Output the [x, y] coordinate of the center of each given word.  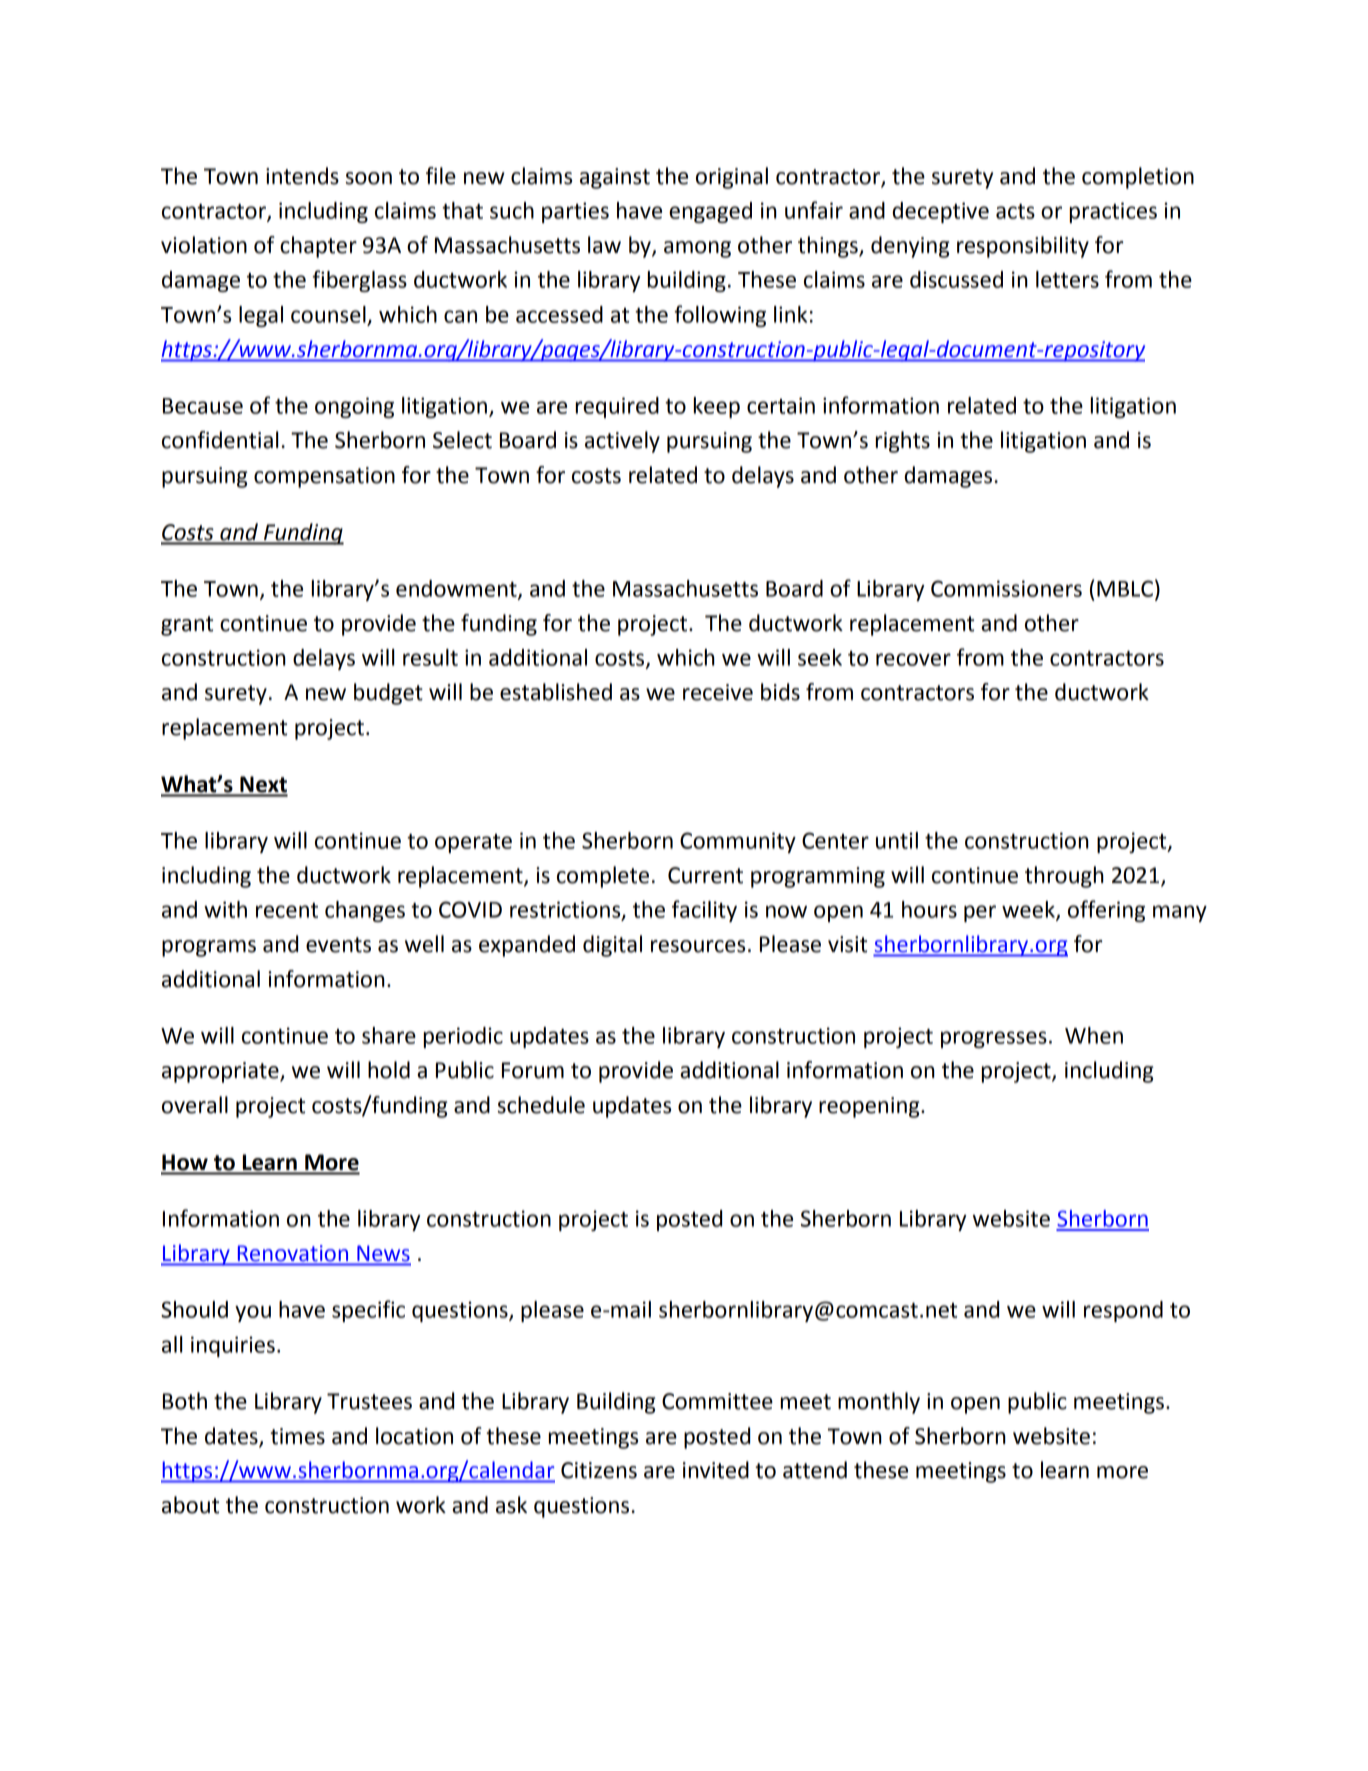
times [297, 1436]
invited [716, 1470]
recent [287, 910]
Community [738, 842]
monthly [879, 1403]
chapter [318, 247]
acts [1015, 211]
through [1064, 877]
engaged [710, 212]
